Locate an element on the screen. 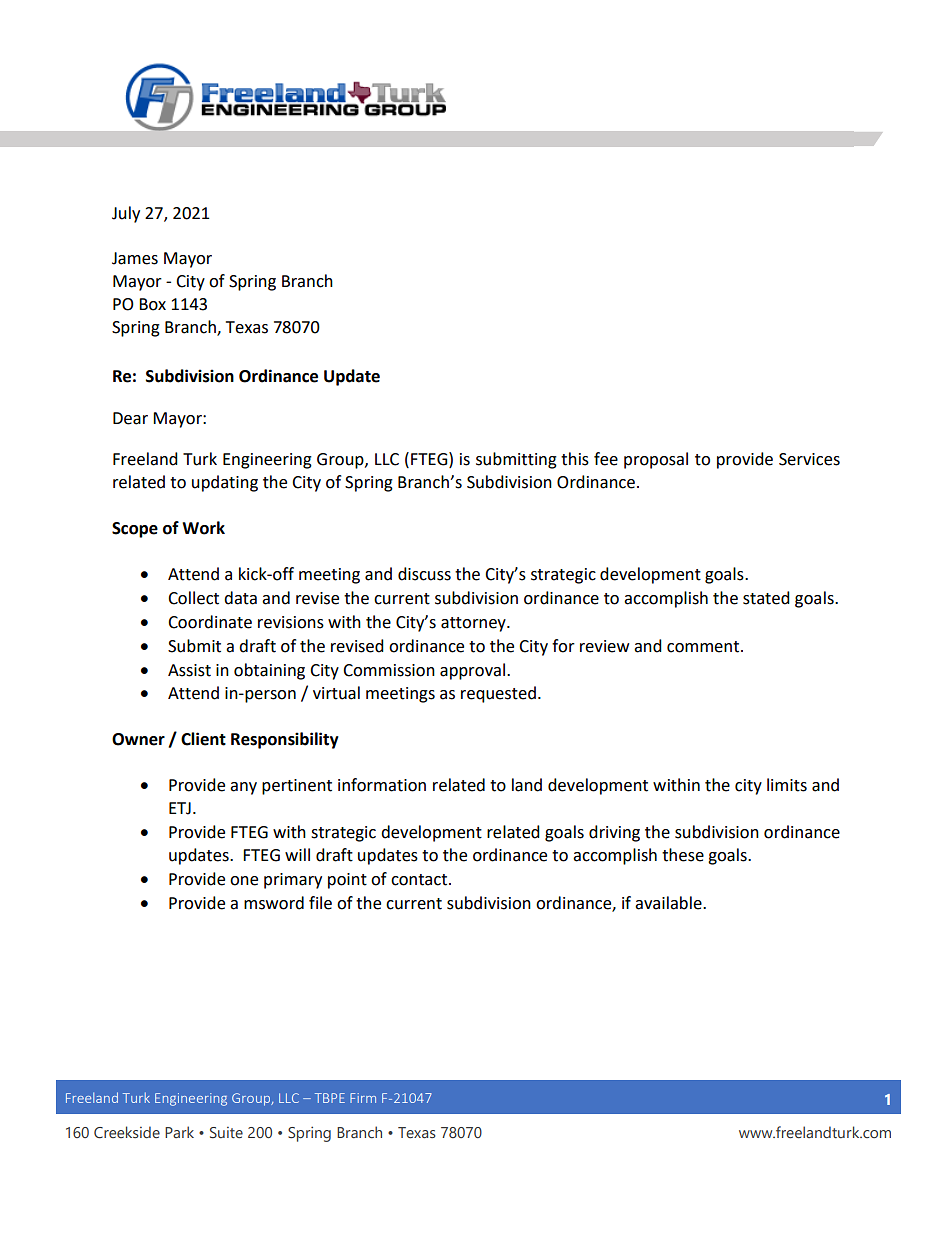 Image resolution: width=952 pixels, height=1233 pixels. available is located at coordinates (669, 903).
